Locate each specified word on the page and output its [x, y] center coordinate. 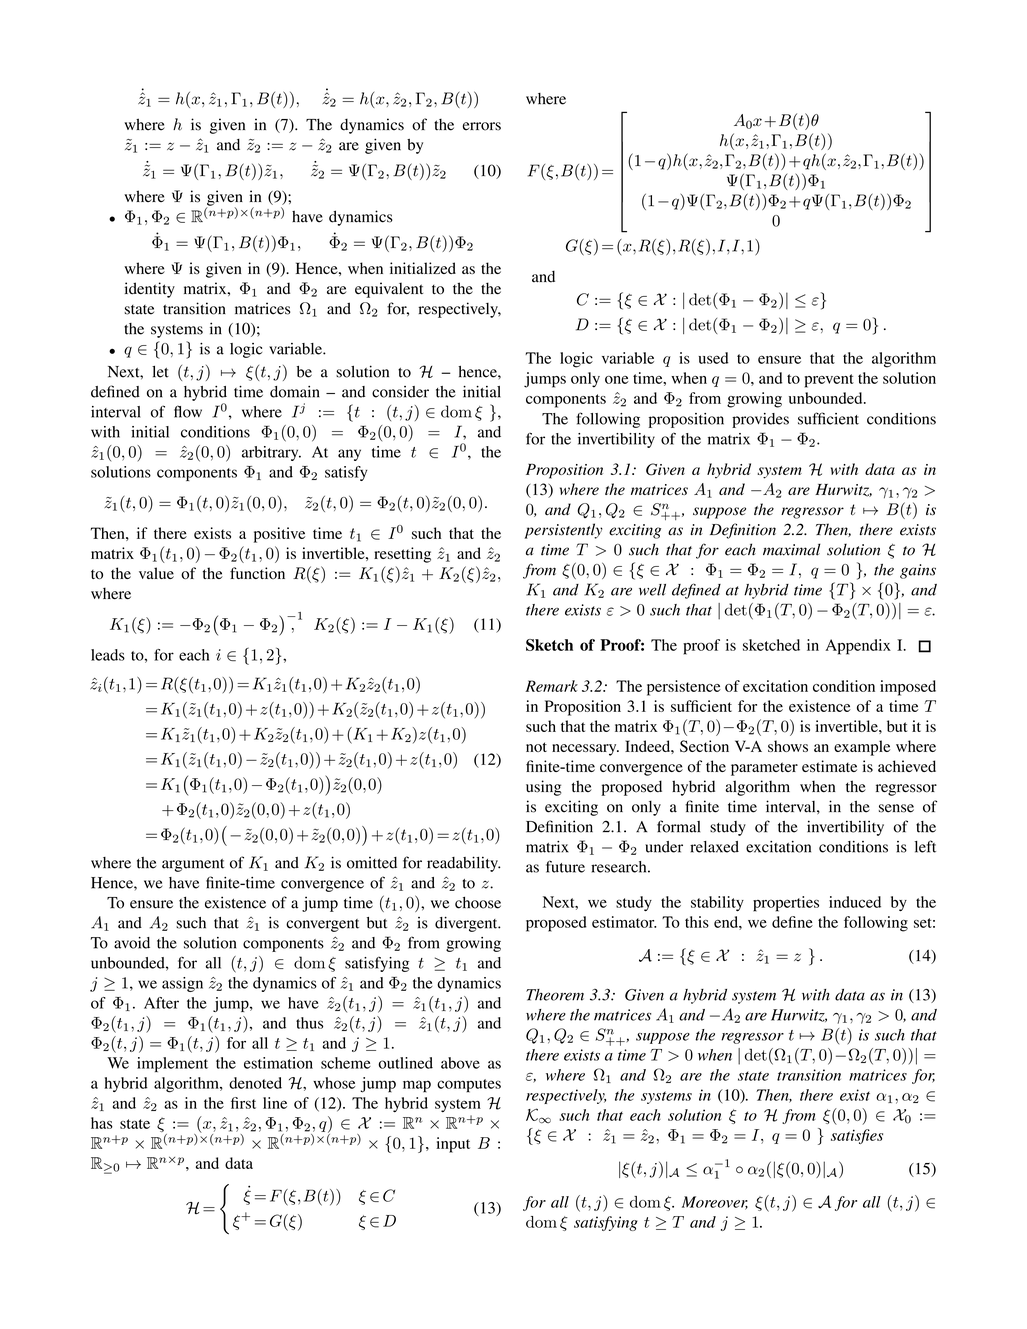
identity [150, 290]
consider [400, 392]
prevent [829, 381]
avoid [132, 943]
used [713, 358]
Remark [551, 686]
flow [188, 411]
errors [482, 126]
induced [855, 902]
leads [108, 655]
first [243, 1103]
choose [478, 903]
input [453, 1145]
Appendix [858, 647]
